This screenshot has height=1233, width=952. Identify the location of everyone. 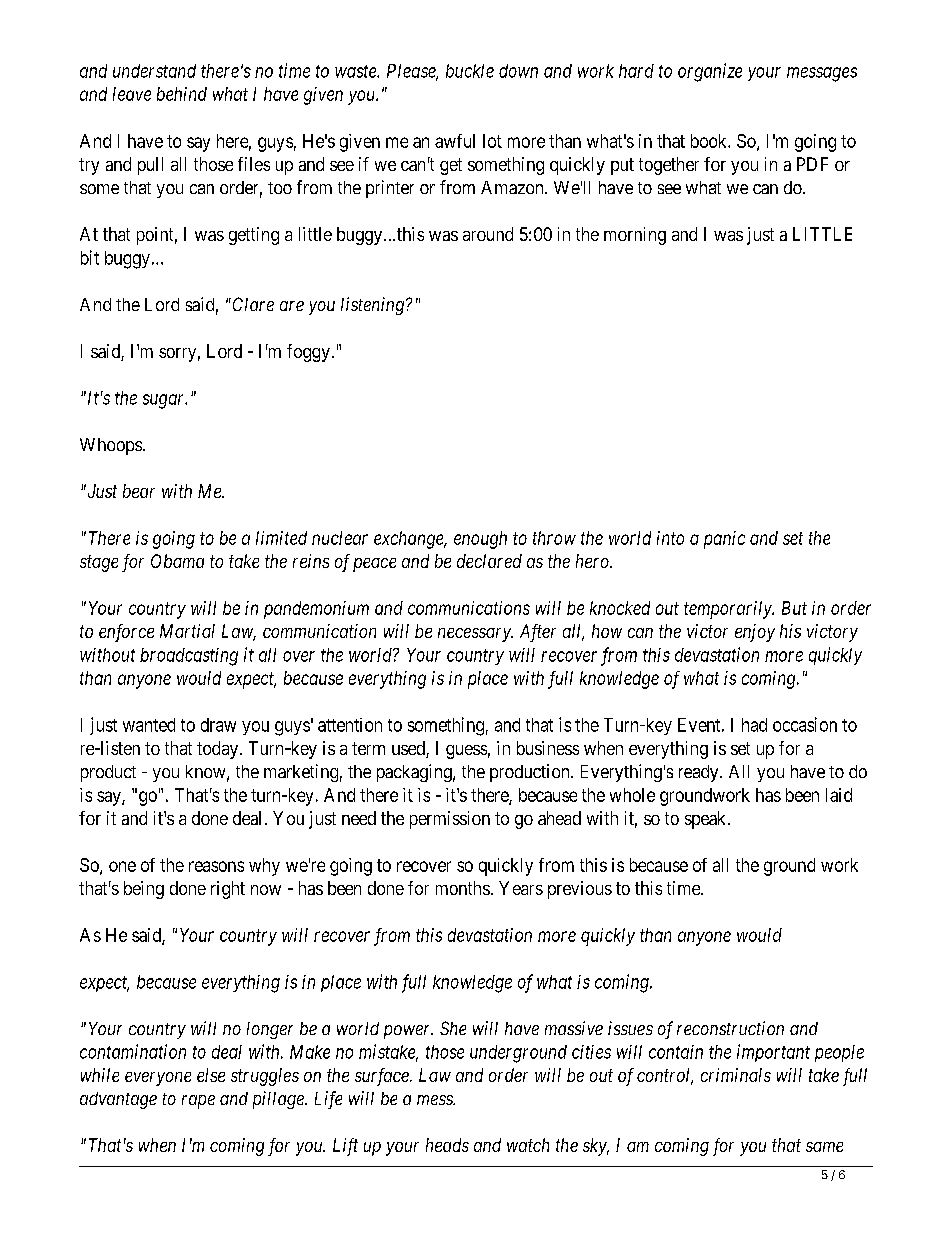
(158, 1079).
